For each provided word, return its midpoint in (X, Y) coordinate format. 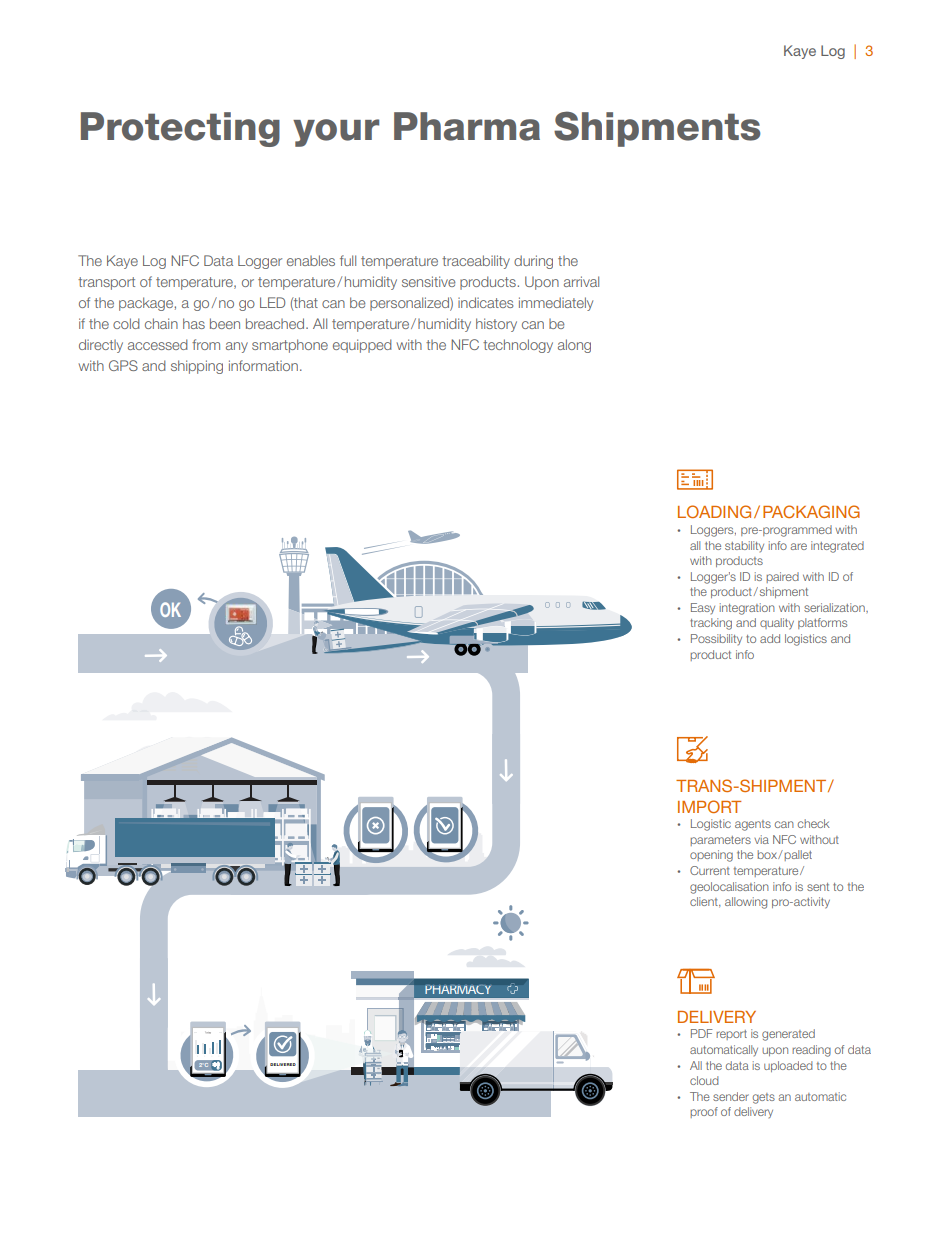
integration (747, 609)
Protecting (180, 129)
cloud (704, 1080)
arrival (581, 281)
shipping (197, 367)
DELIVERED (283, 1064)
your (336, 133)
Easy (703, 608)
